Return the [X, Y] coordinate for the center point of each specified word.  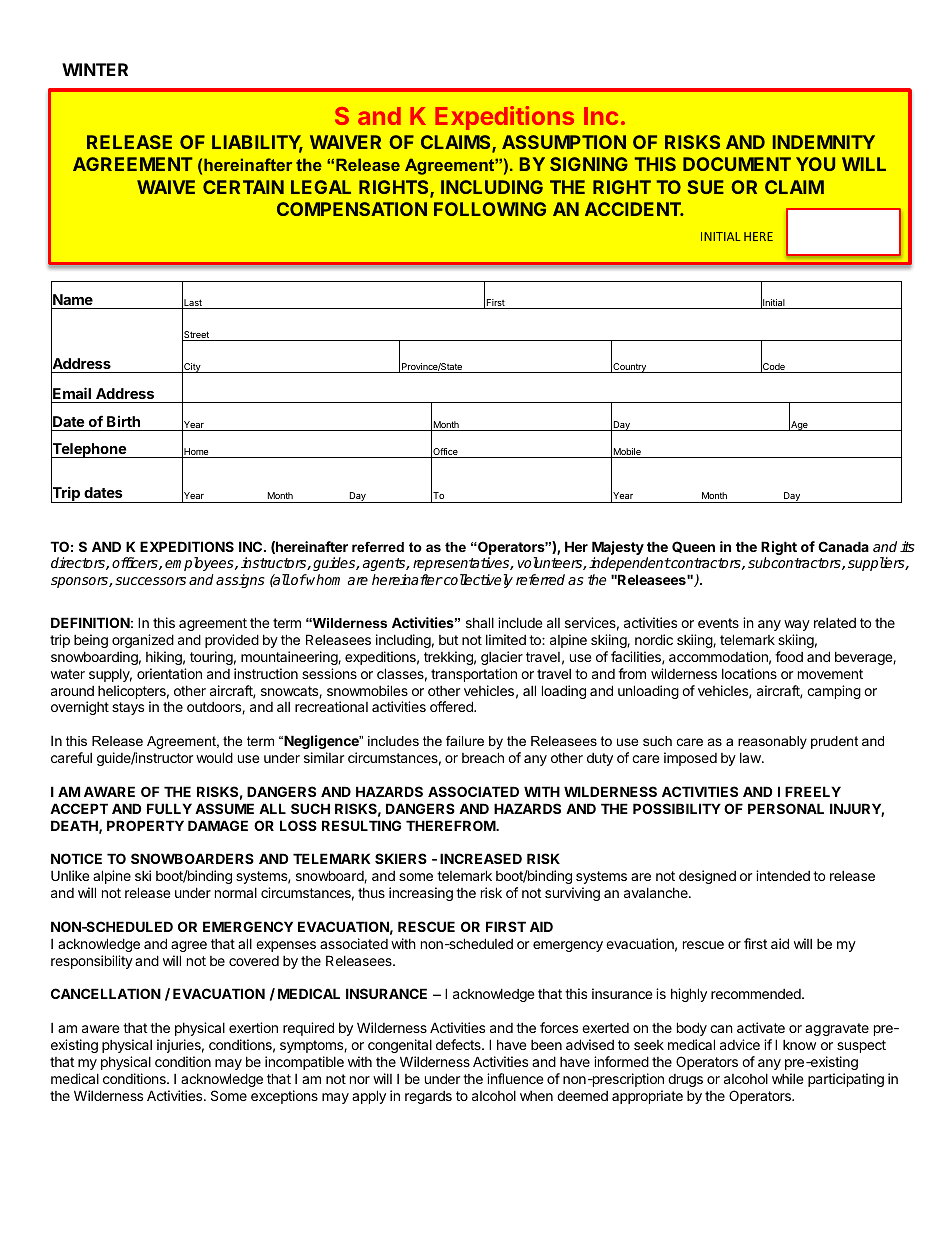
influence [515, 1078]
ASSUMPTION [564, 142]
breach [483, 757]
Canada [843, 546]
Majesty [618, 549]
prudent [834, 742]
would [214, 757]
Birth [123, 421]
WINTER [95, 69]
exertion [253, 1027]
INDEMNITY [824, 142]
